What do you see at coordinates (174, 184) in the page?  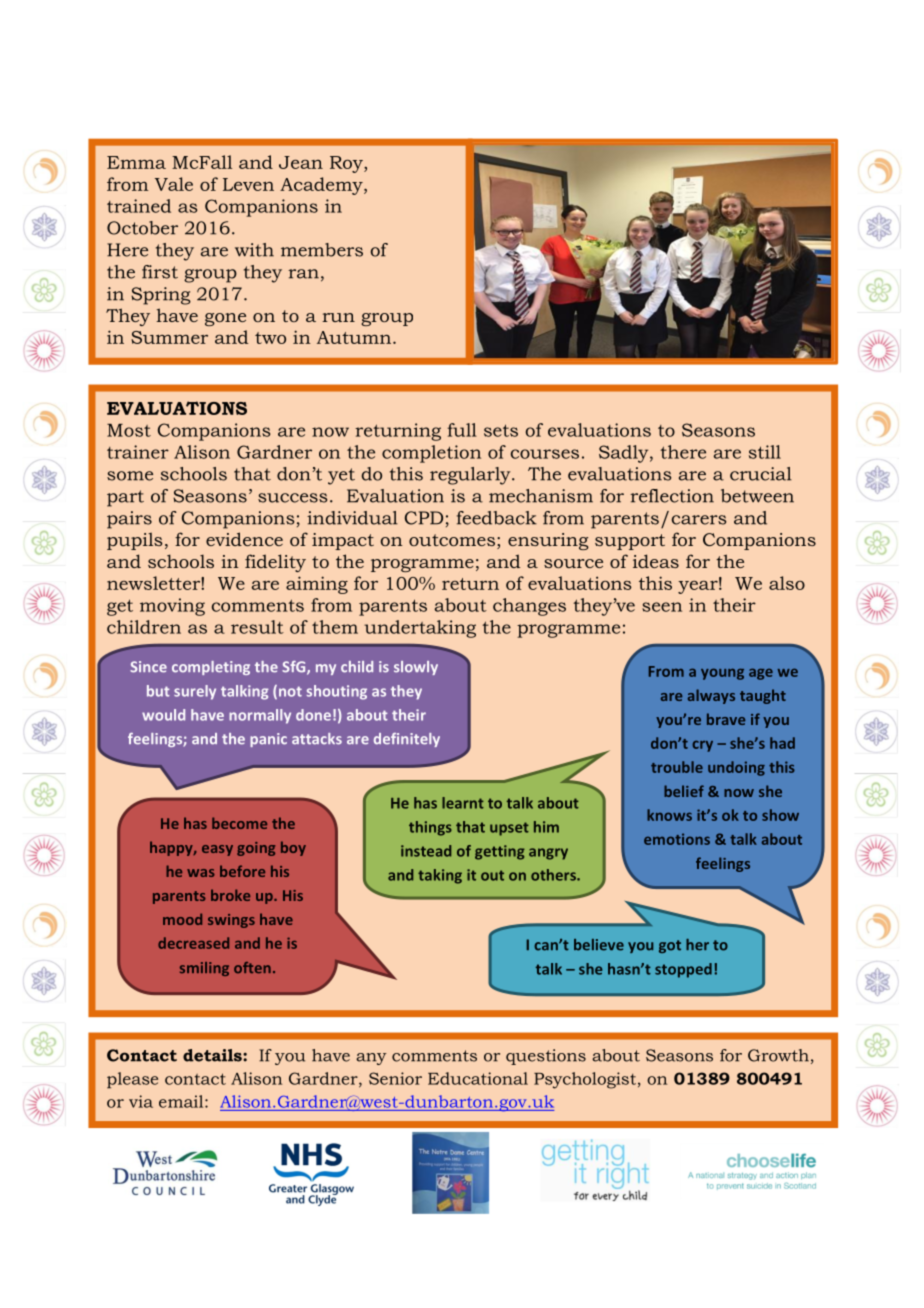 I see `Vale` at bounding box center [174, 184].
